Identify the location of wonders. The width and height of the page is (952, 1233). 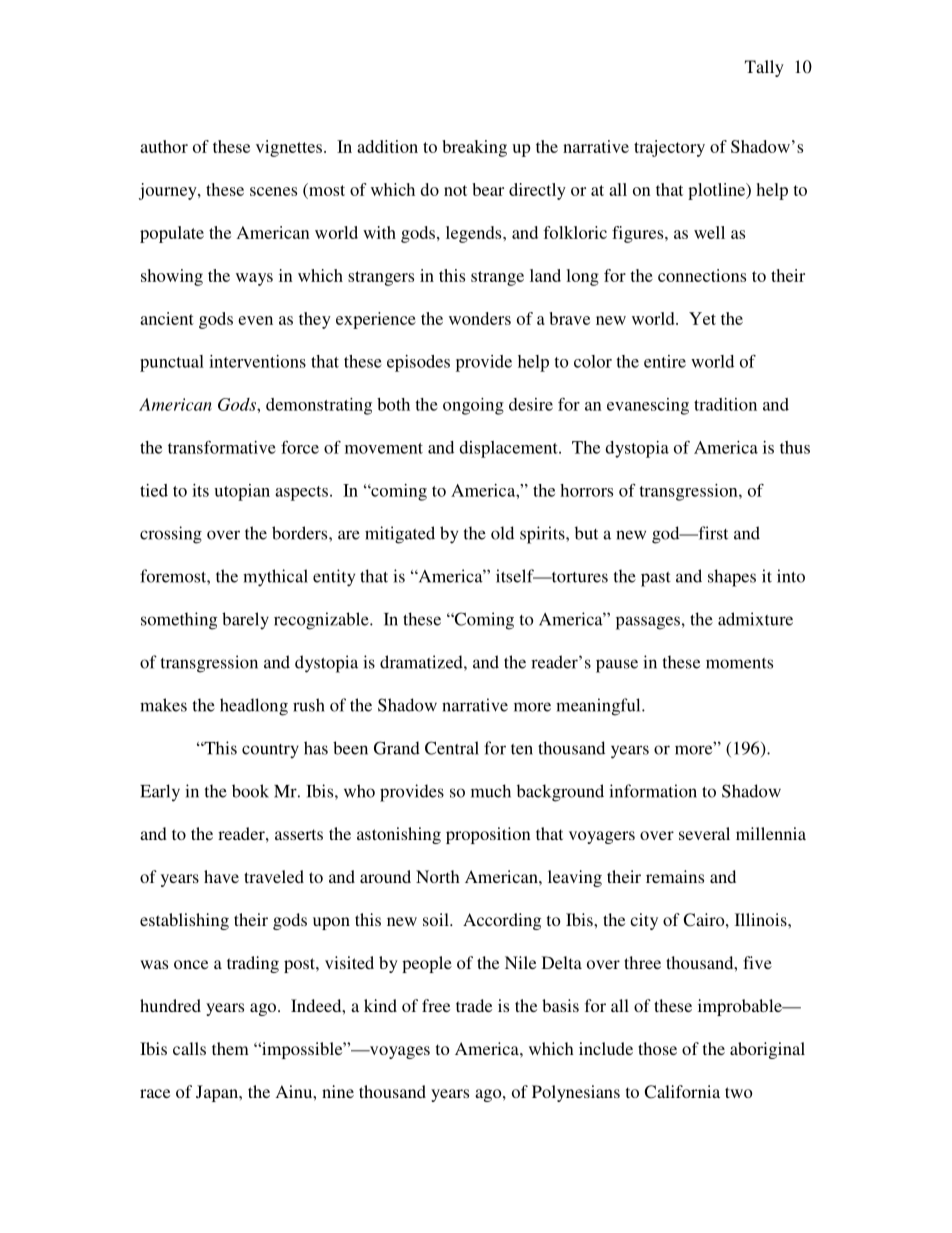
(480, 318).
